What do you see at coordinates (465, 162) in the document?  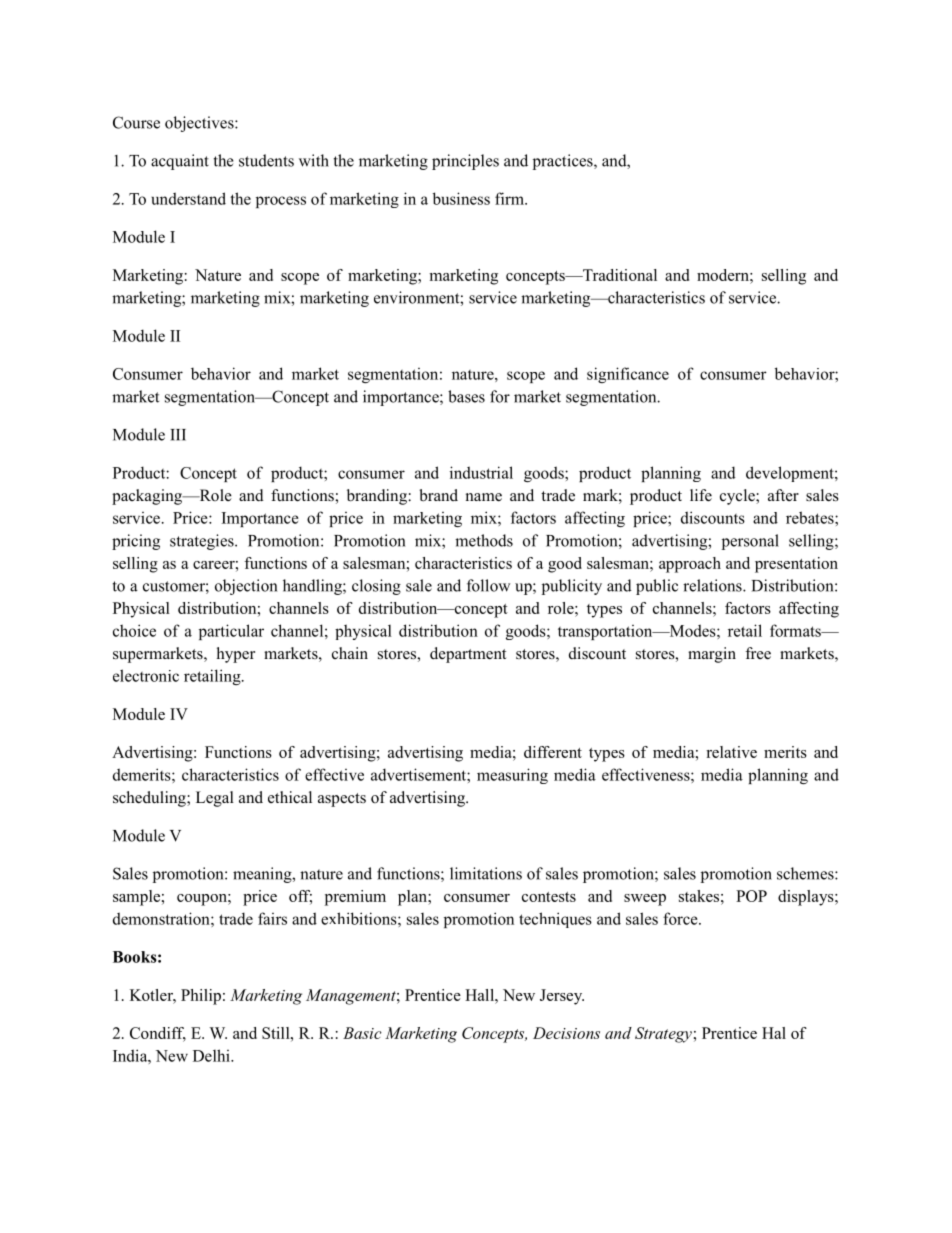 I see `principles` at bounding box center [465, 162].
